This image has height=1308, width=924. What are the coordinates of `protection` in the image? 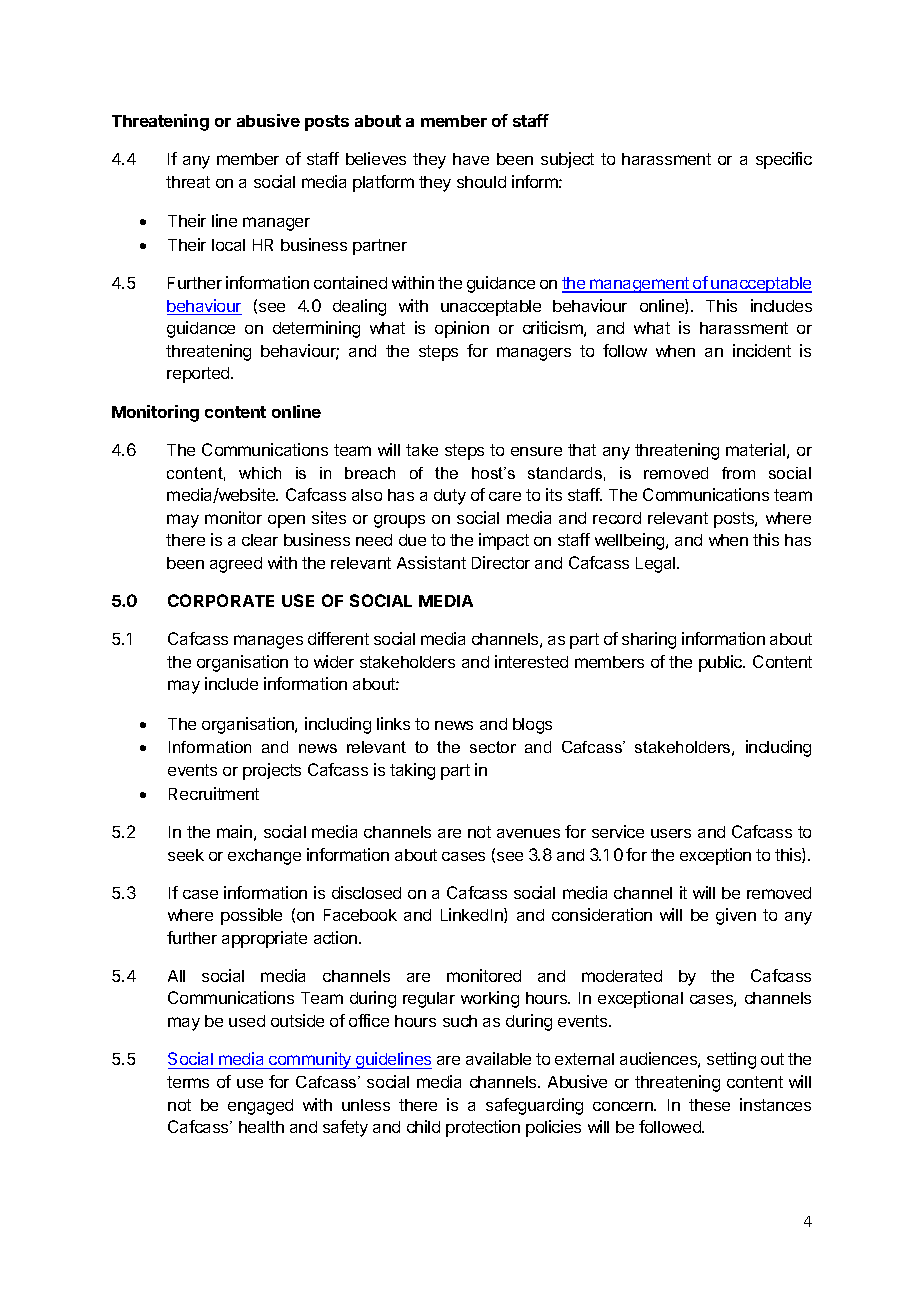 It's located at (483, 1128).
